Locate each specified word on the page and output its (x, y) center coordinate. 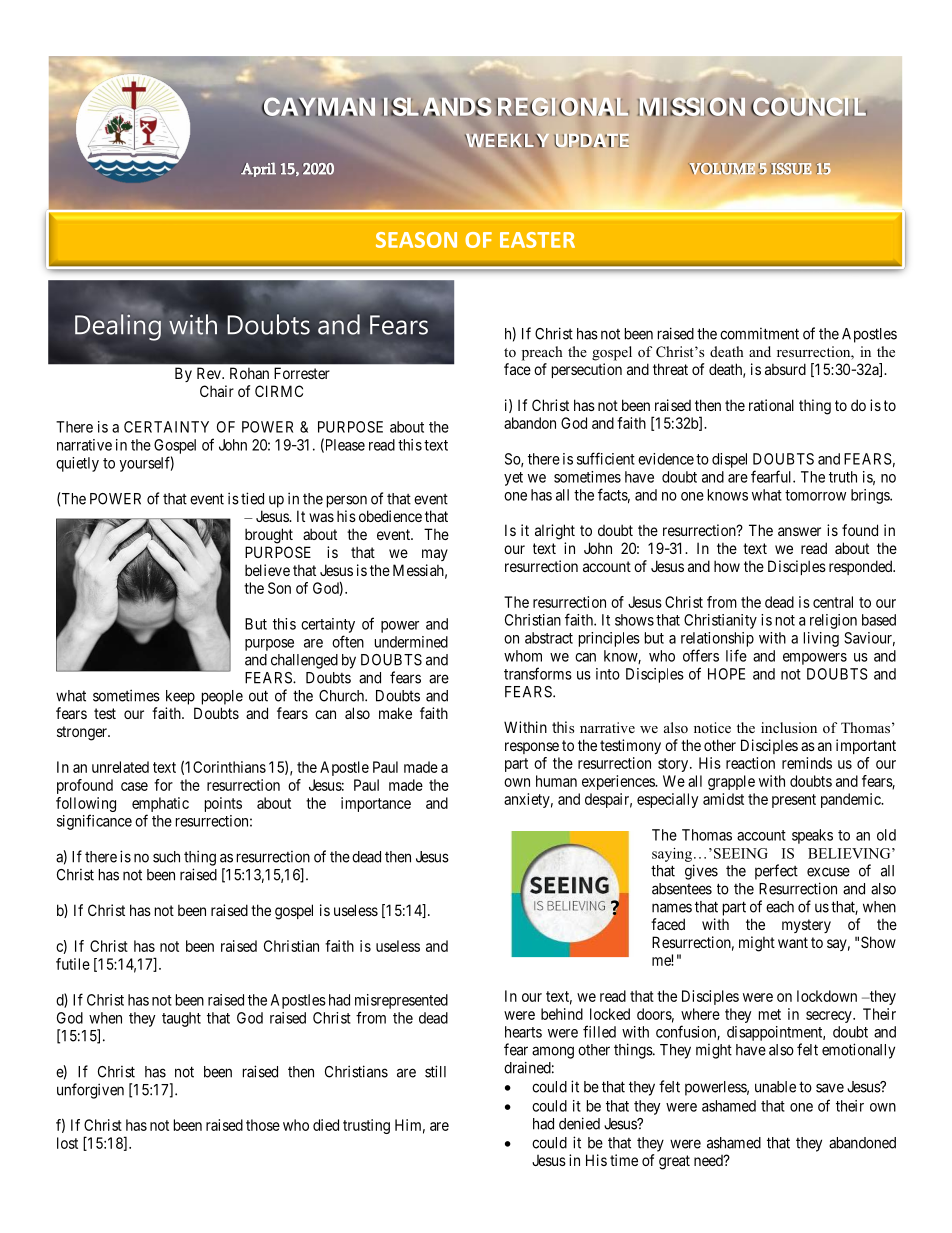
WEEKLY (507, 140)
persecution (587, 370)
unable (775, 1087)
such (166, 857)
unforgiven (90, 1091)
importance (376, 804)
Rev (210, 373)
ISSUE (790, 169)
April (258, 169)
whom (523, 656)
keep (180, 697)
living (821, 639)
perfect (776, 872)
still (435, 1071)
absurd (785, 369)
